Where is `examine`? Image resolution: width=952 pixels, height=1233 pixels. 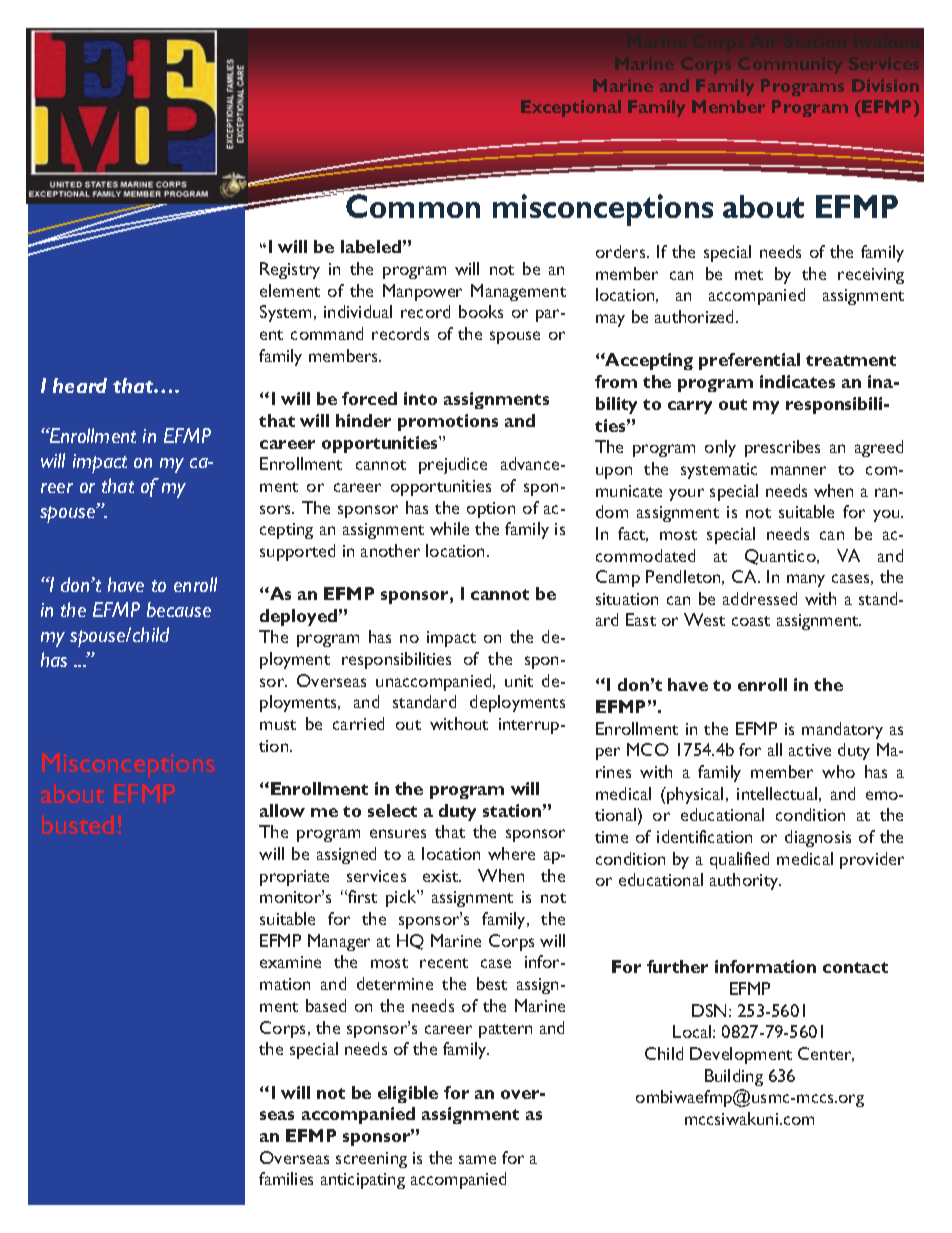
examine is located at coordinates (290, 962).
